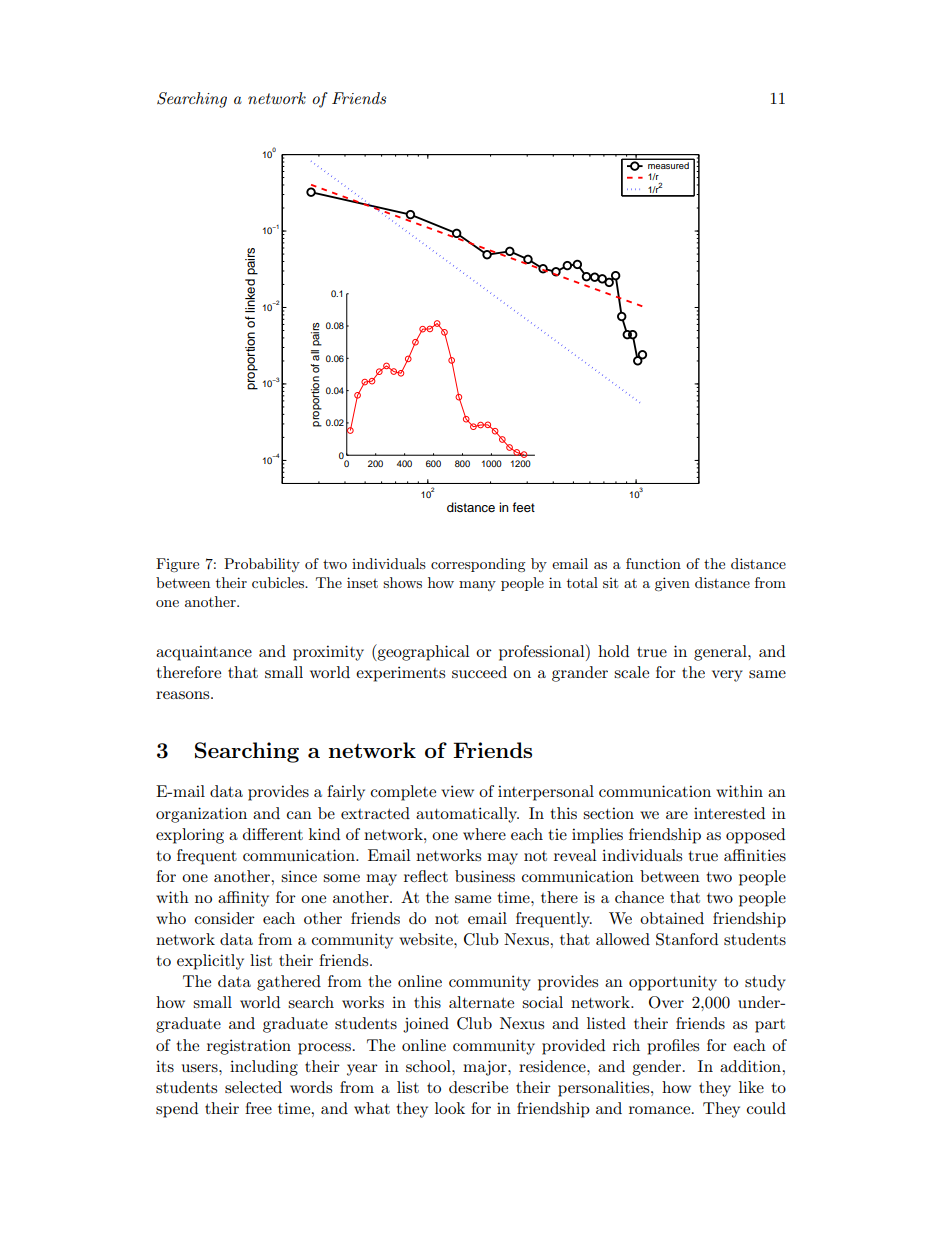 The image size is (952, 1233). I want to click on affinity, so click(243, 899).
